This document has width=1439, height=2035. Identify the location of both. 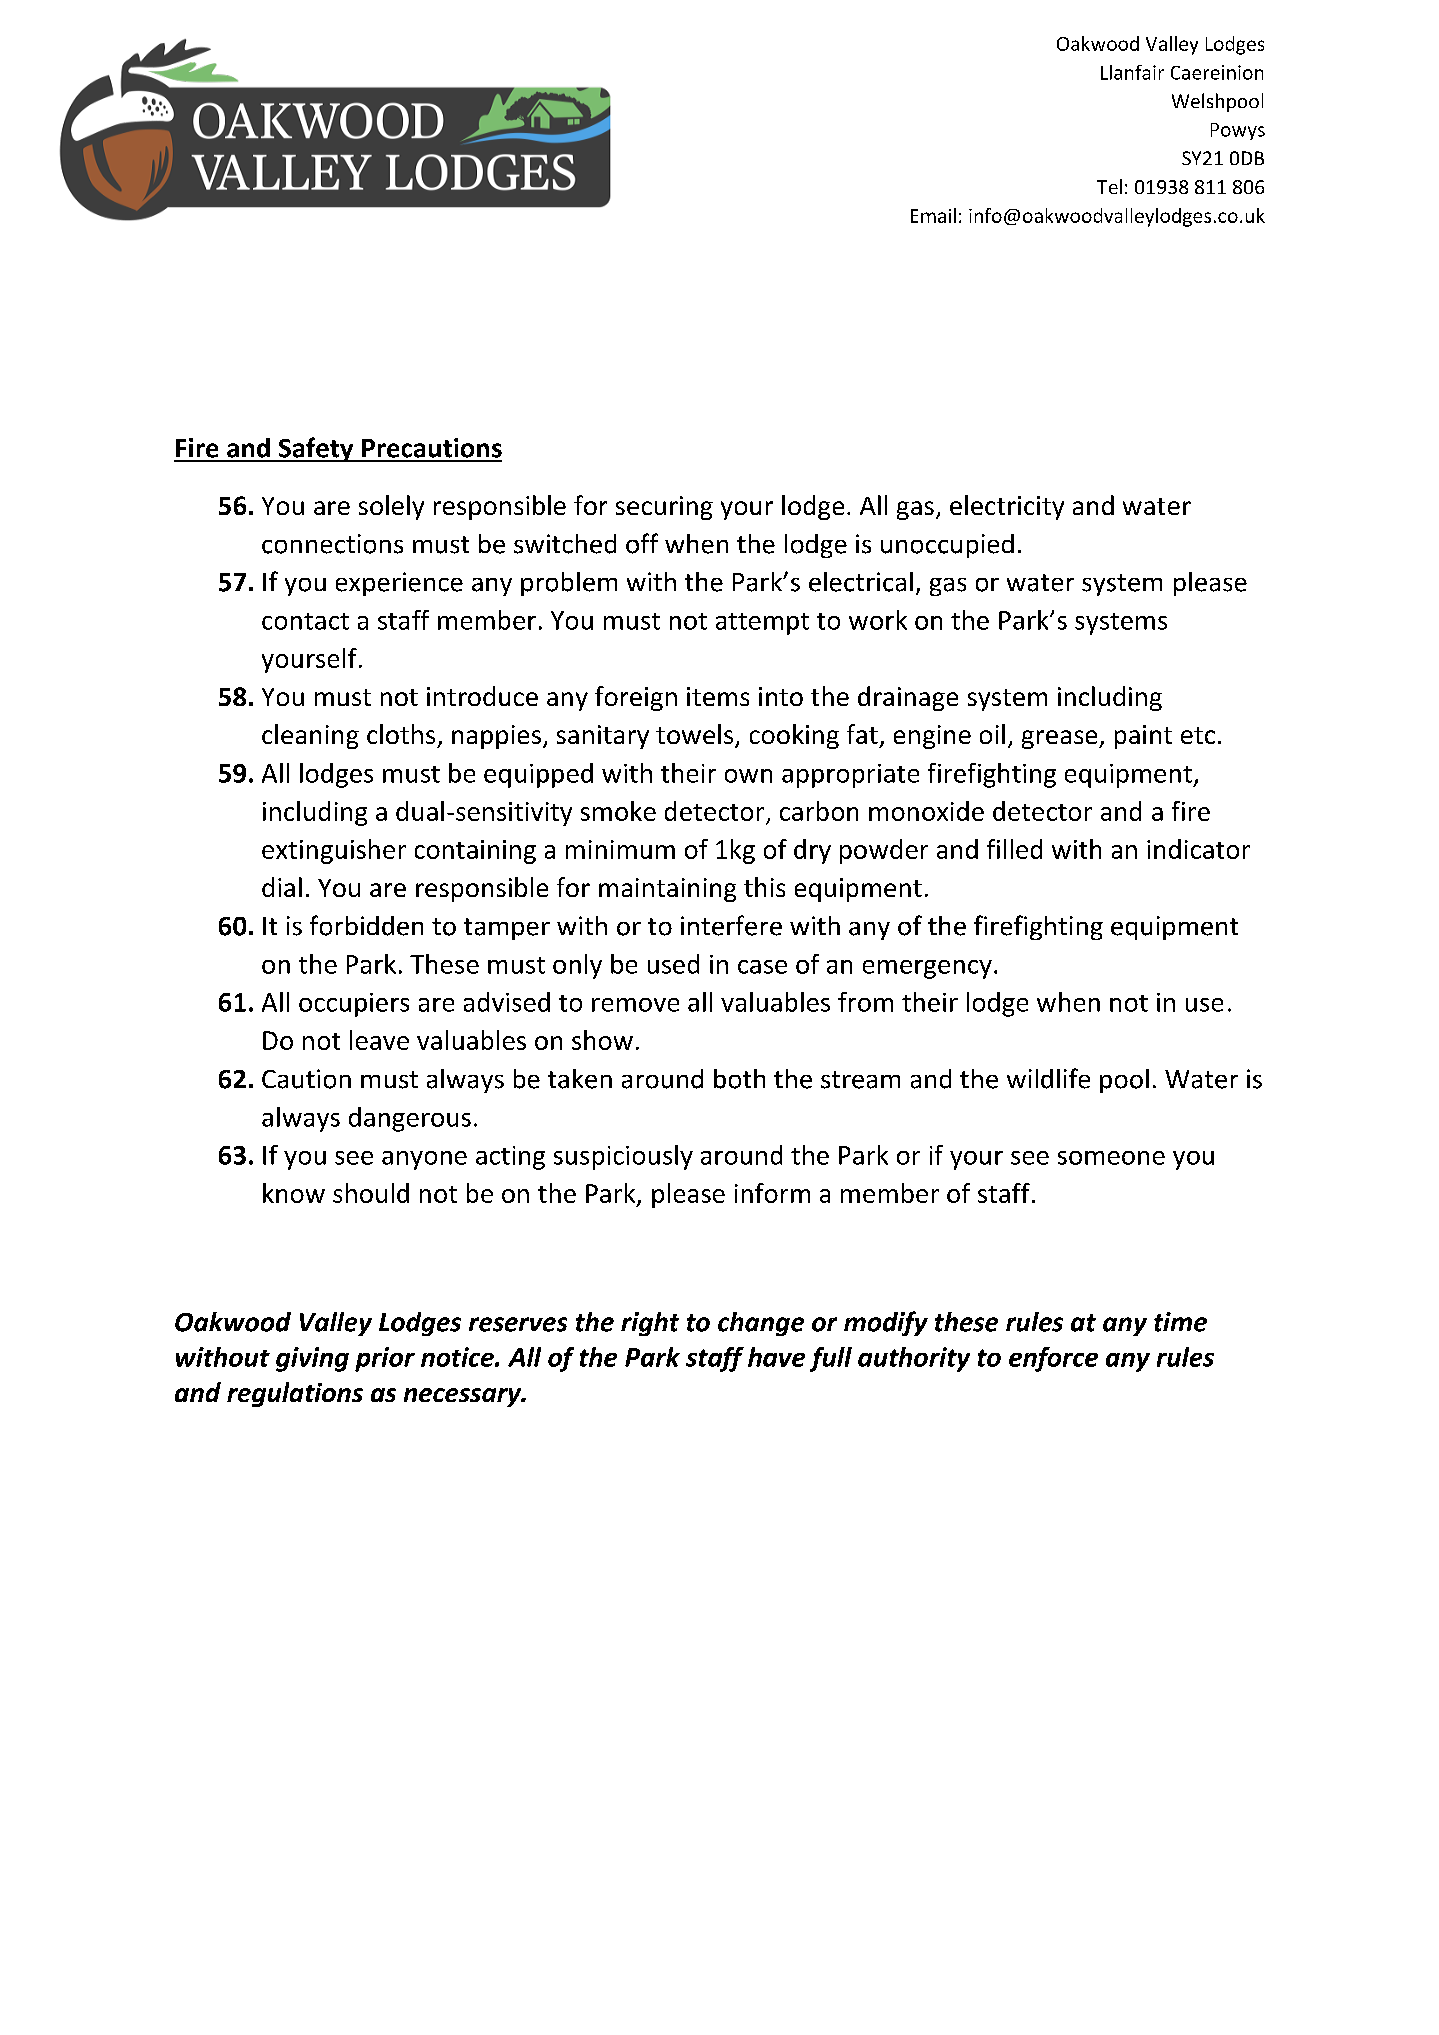
(739, 1079).
